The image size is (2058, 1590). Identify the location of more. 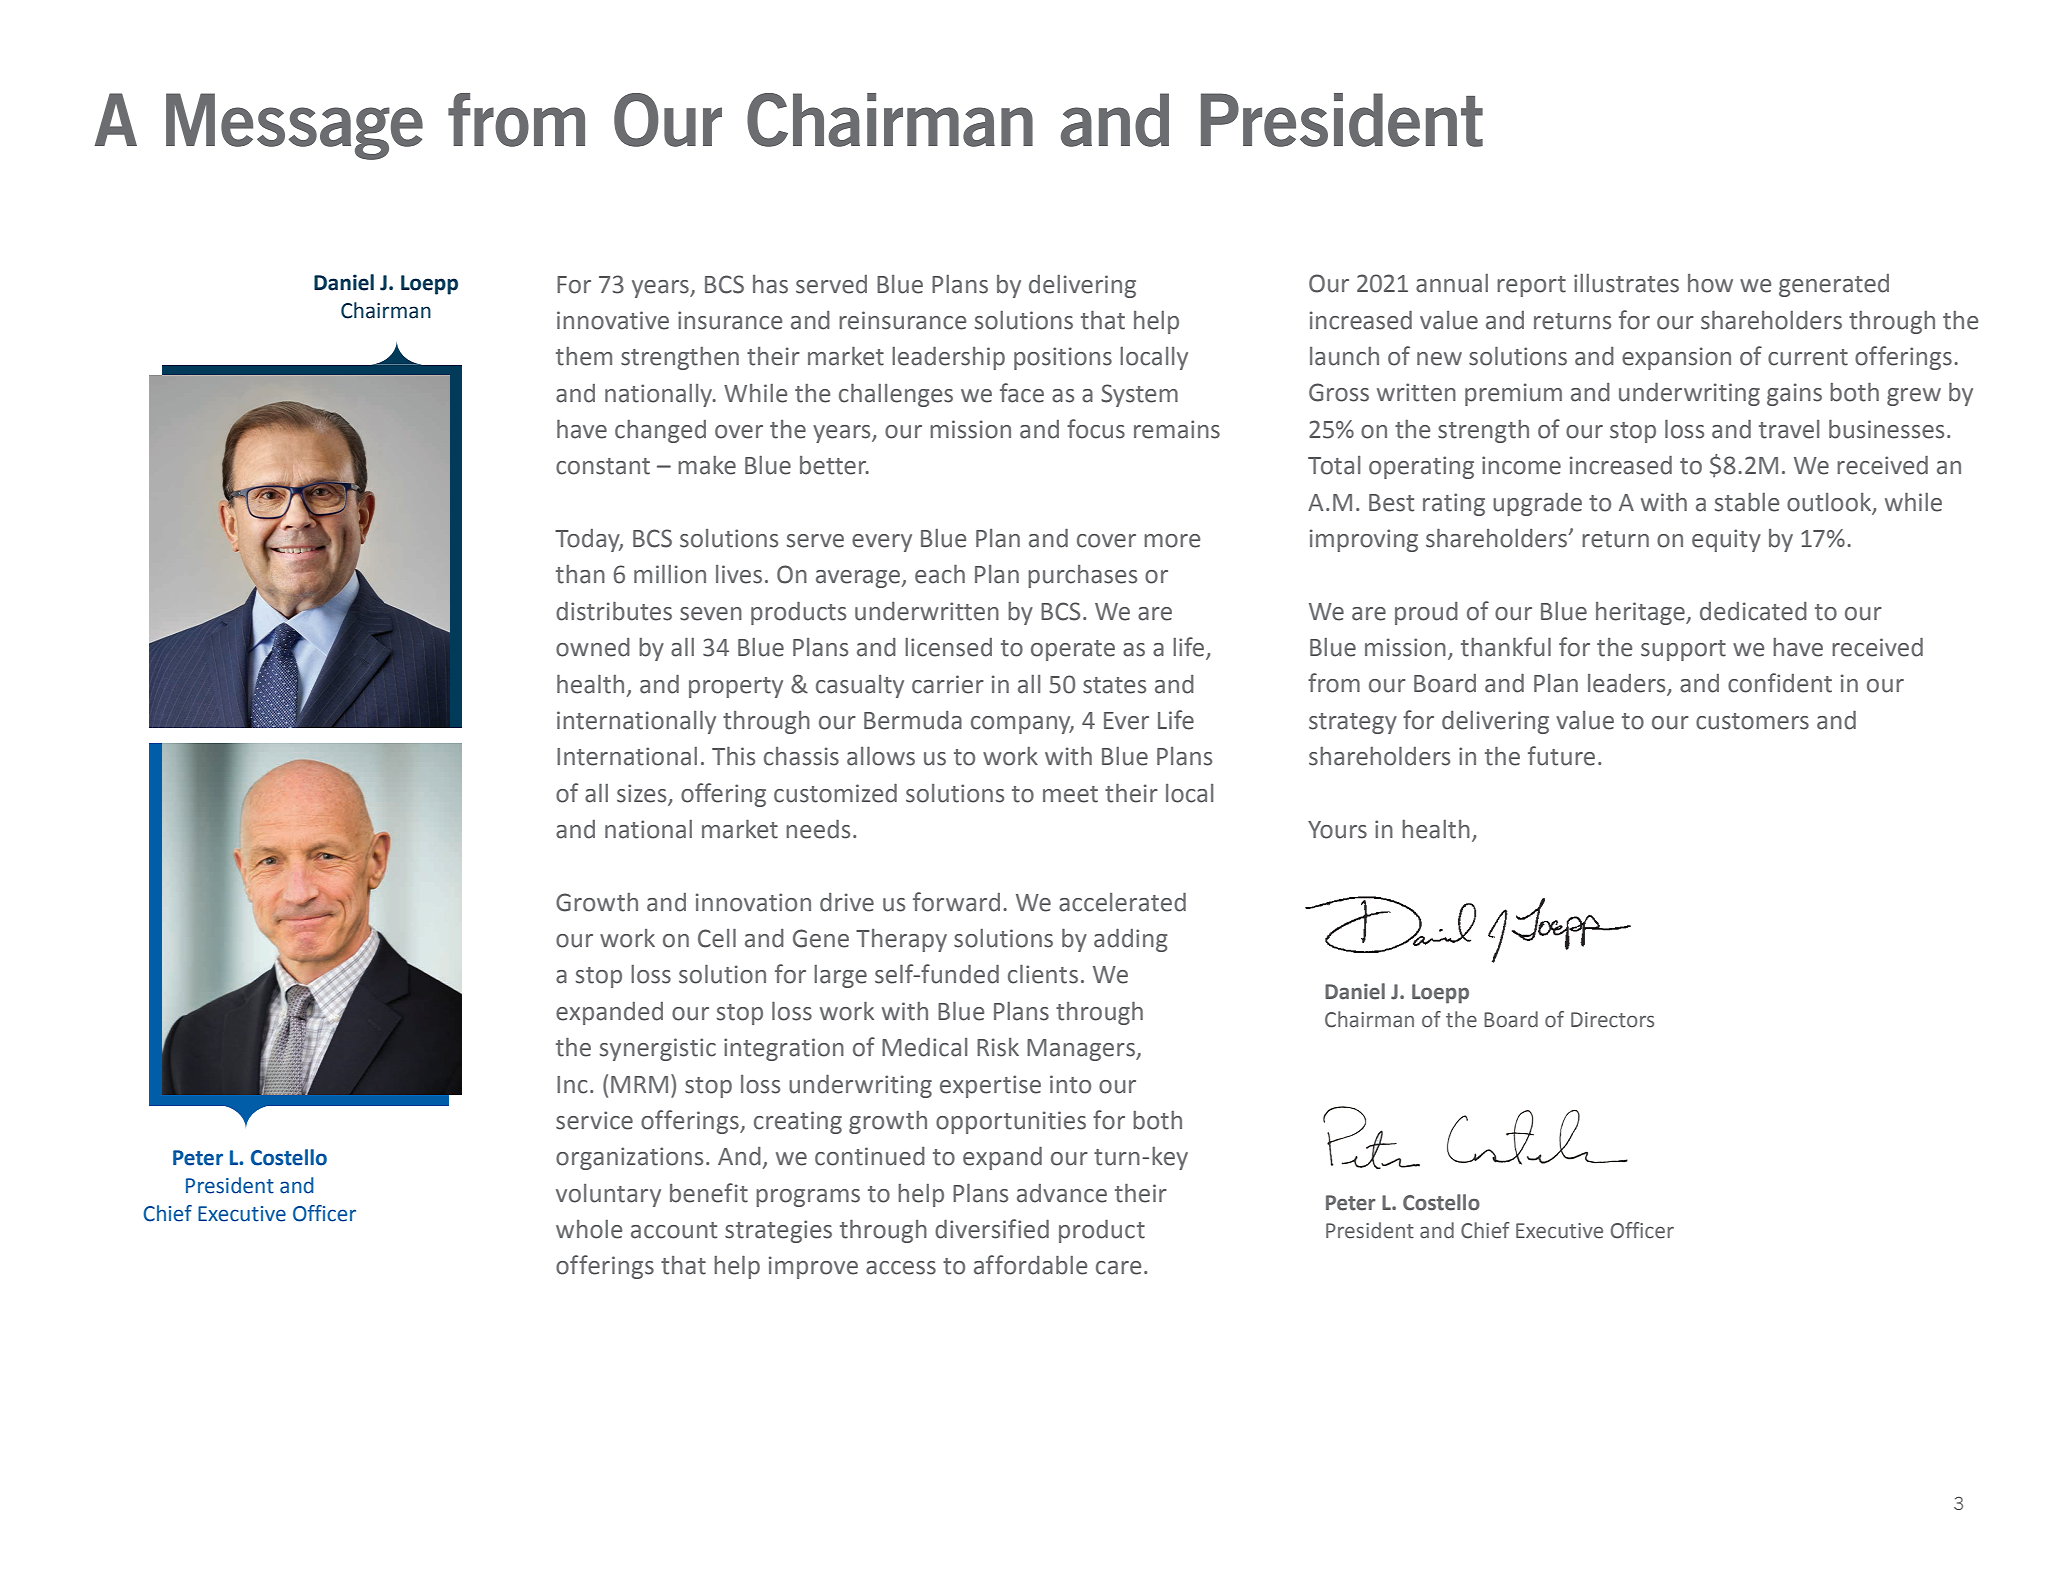
(1172, 541).
